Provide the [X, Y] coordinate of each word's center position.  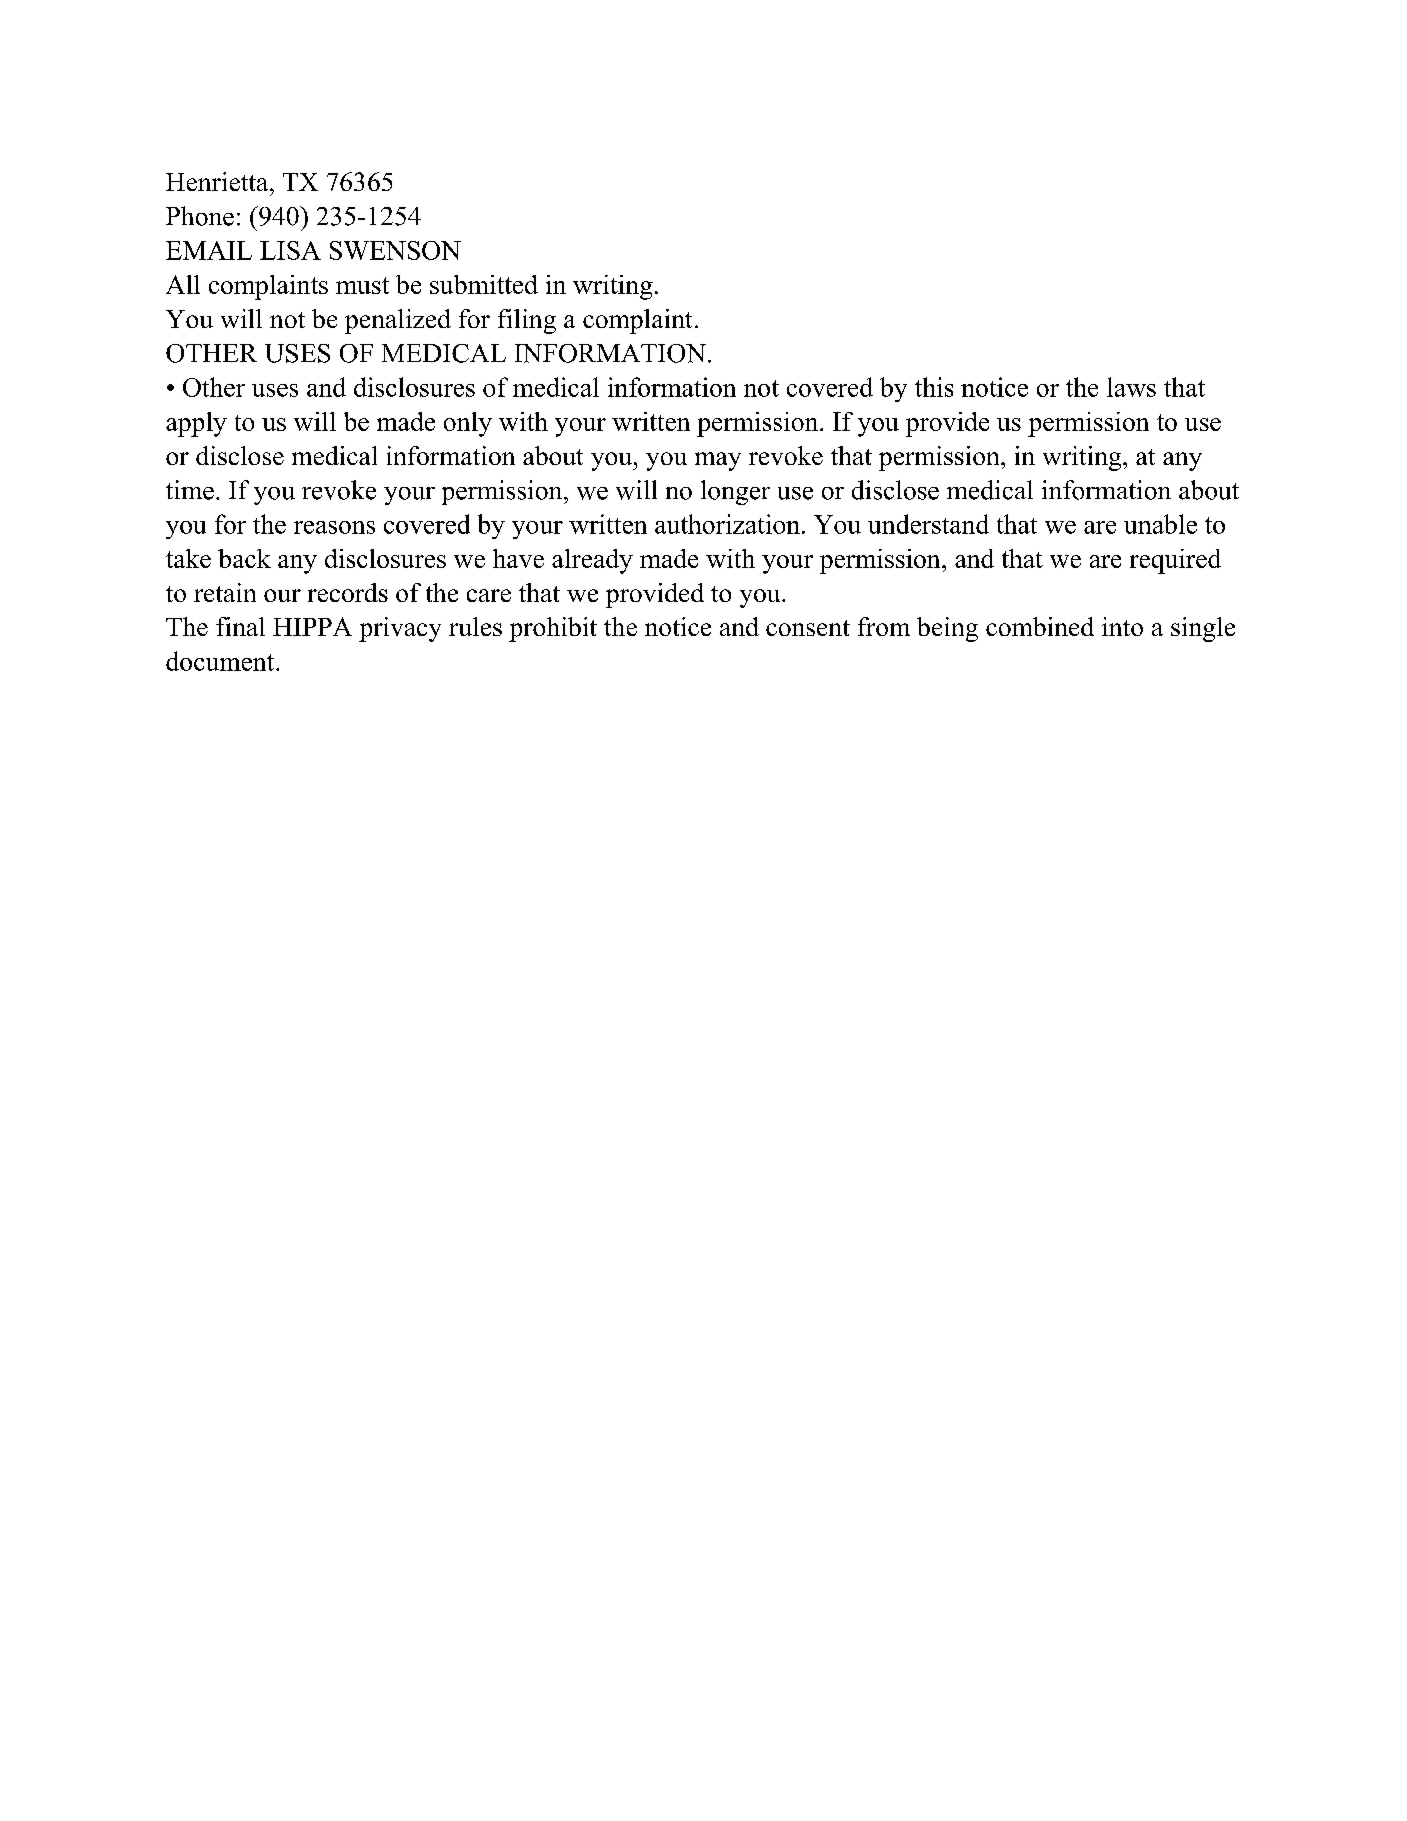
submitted [484, 284]
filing [527, 321]
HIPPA [312, 626]
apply [196, 424]
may [718, 461]
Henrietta [218, 181]
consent [808, 628]
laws [1131, 387]
